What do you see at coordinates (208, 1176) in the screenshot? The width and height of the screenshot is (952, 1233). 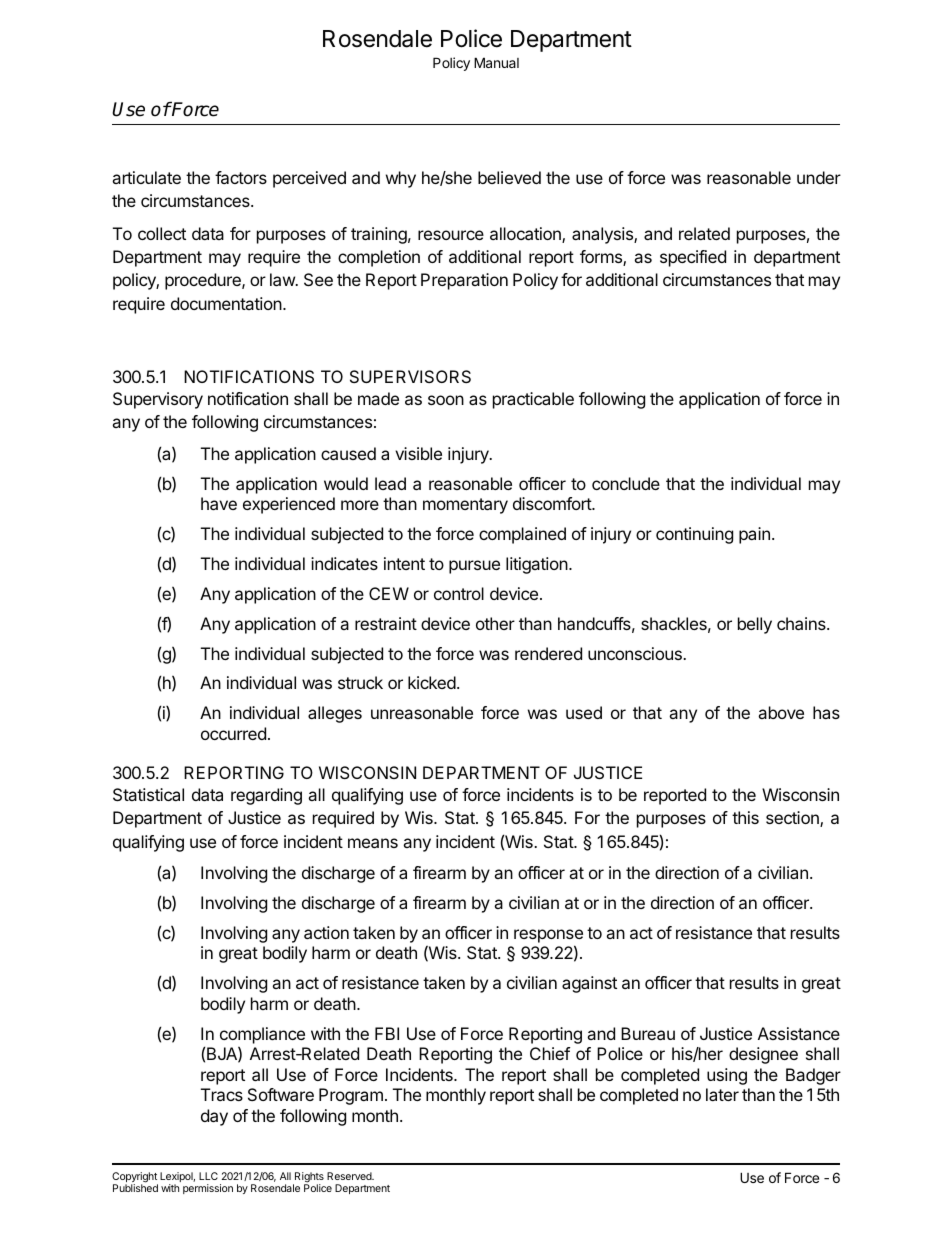 I see `LLC` at bounding box center [208, 1176].
